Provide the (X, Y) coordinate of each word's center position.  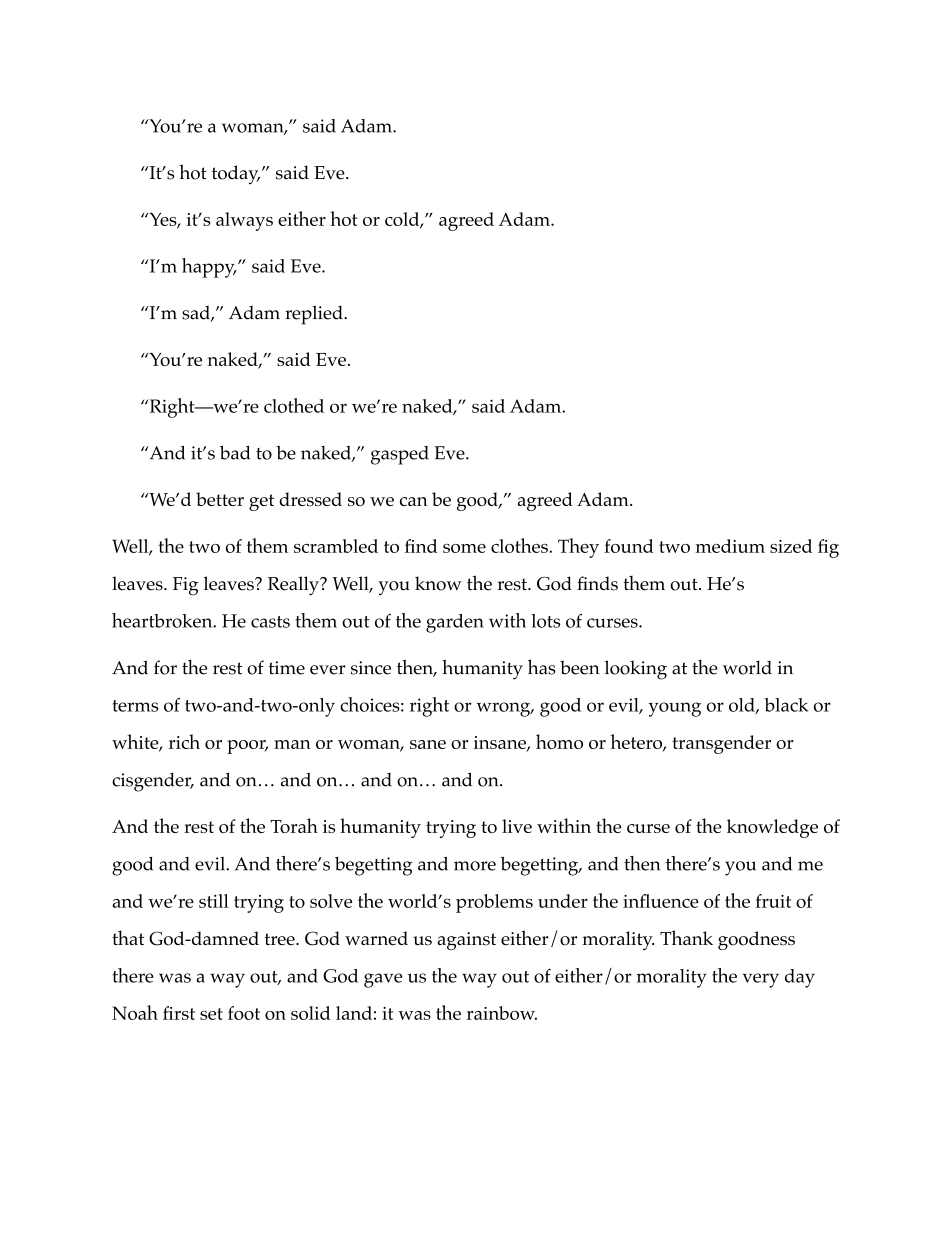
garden (455, 623)
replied (315, 315)
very (761, 980)
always (244, 221)
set (211, 1014)
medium (730, 546)
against (466, 941)
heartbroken (163, 620)
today (236, 175)
